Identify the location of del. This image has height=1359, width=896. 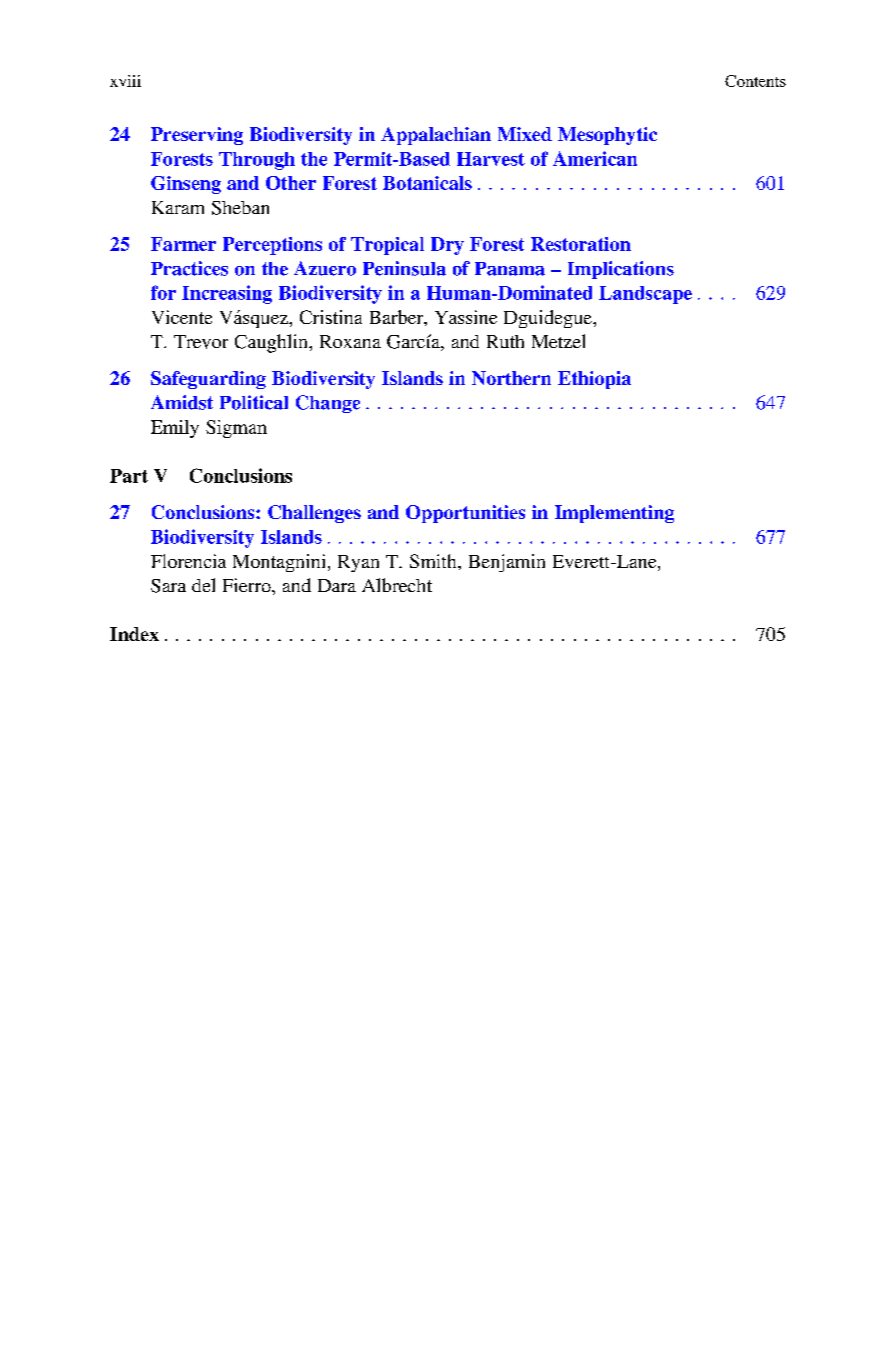
(203, 585).
